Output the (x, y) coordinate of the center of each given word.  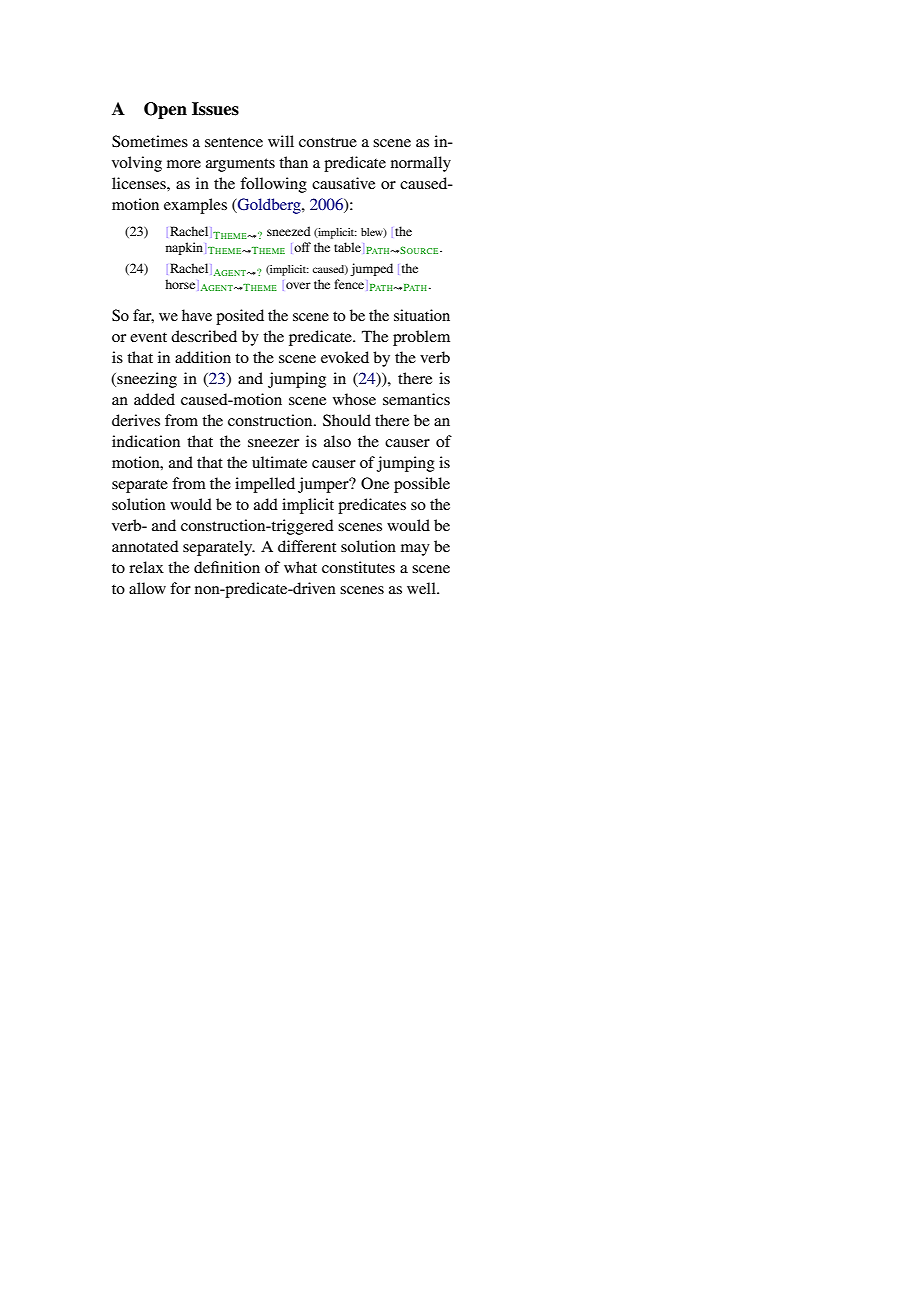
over (298, 285)
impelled (265, 485)
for (180, 588)
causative (343, 183)
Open (165, 110)
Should (347, 420)
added (154, 399)
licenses (140, 183)
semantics (416, 399)
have (197, 315)
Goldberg (269, 206)
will (281, 141)
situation (422, 315)
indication (146, 441)
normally (421, 164)
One (375, 483)
